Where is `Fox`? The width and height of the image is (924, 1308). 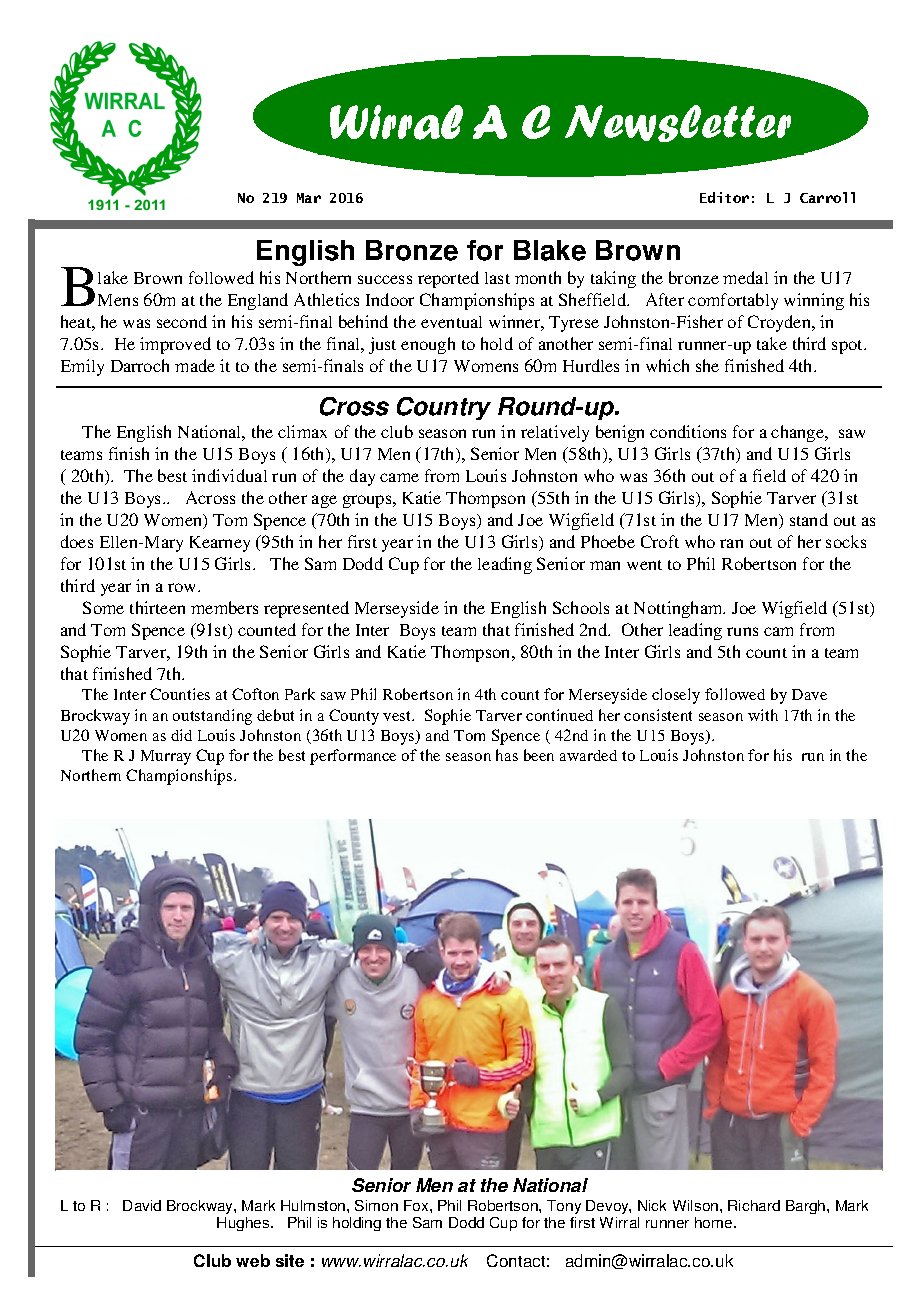 Fox is located at coordinates (417, 1205).
